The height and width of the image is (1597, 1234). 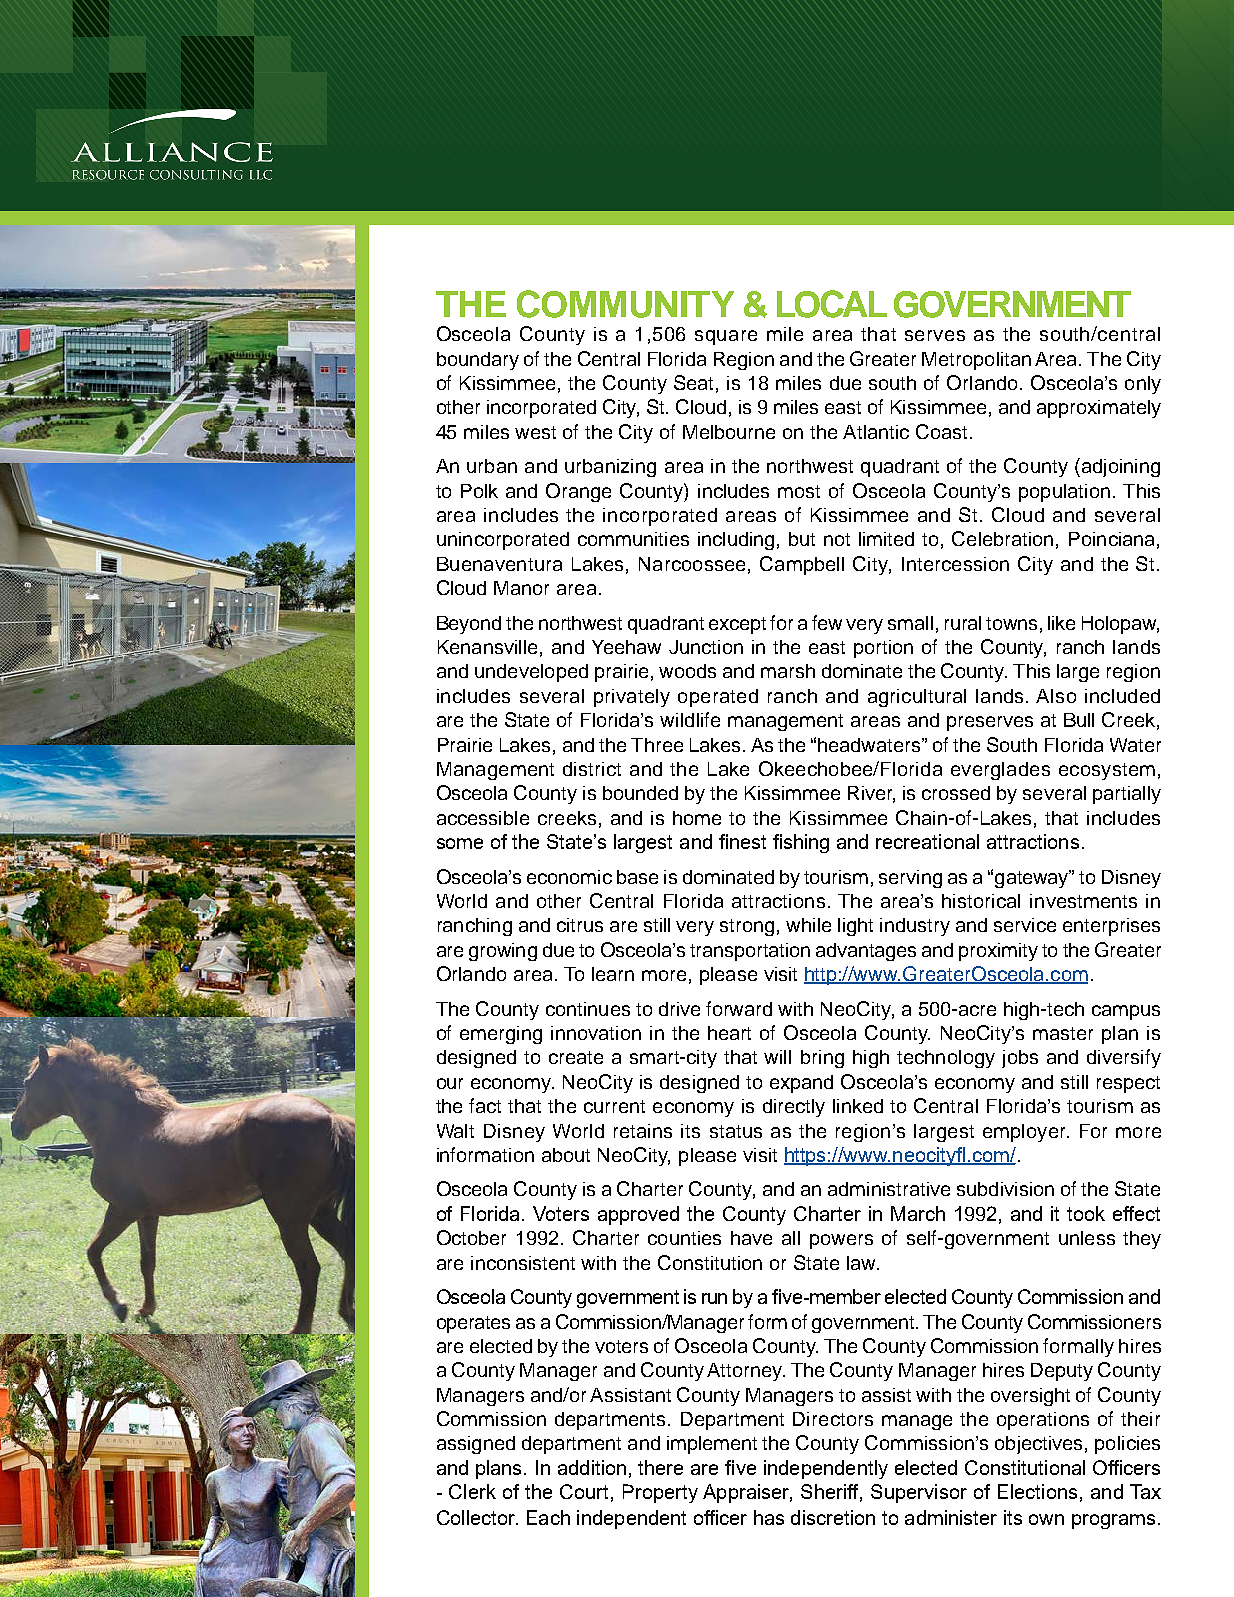 I want to click on directly, so click(x=794, y=1108).
